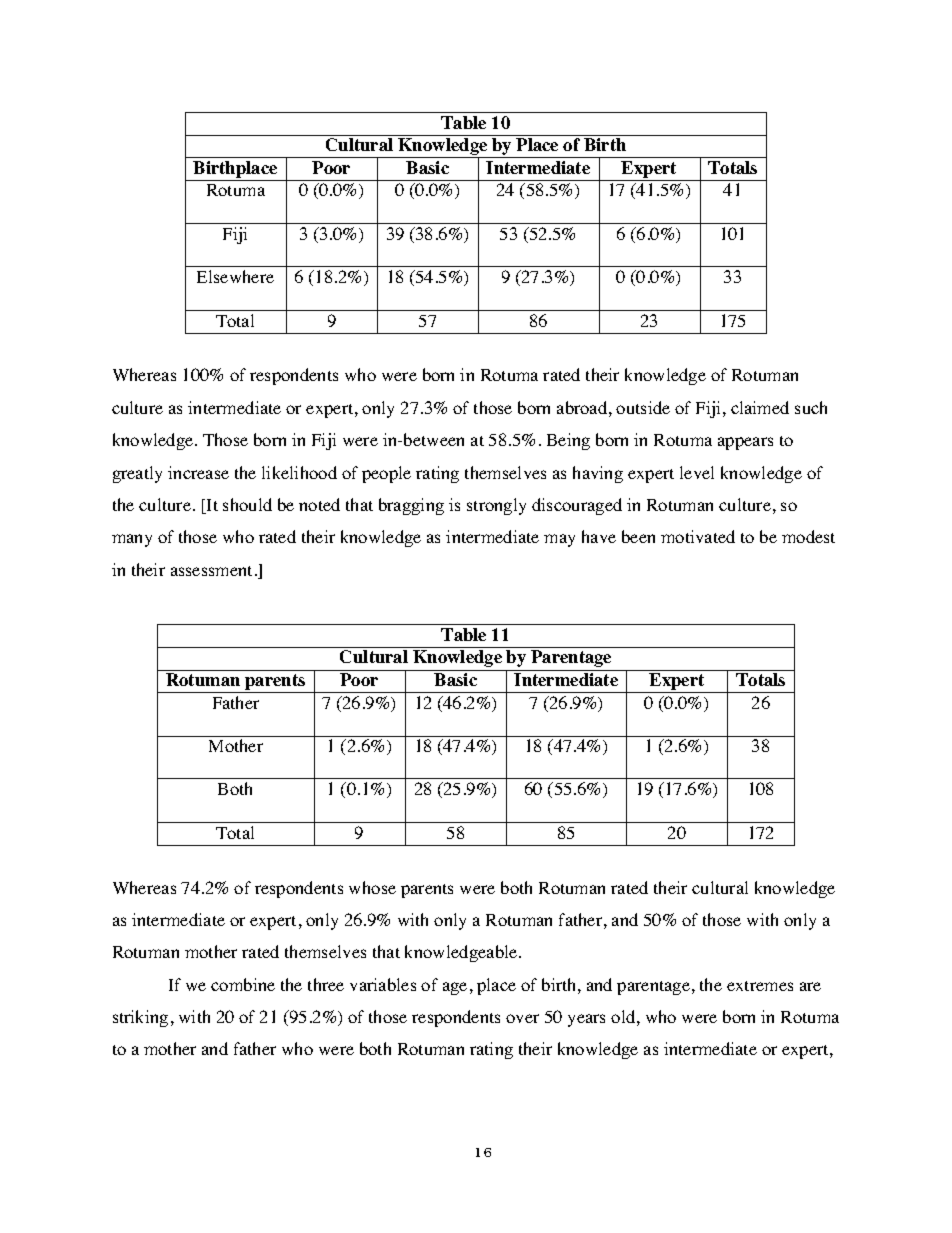 This image has width=952, height=1233. What do you see at coordinates (235, 276) in the image?
I see `Elsewhere` at bounding box center [235, 276].
